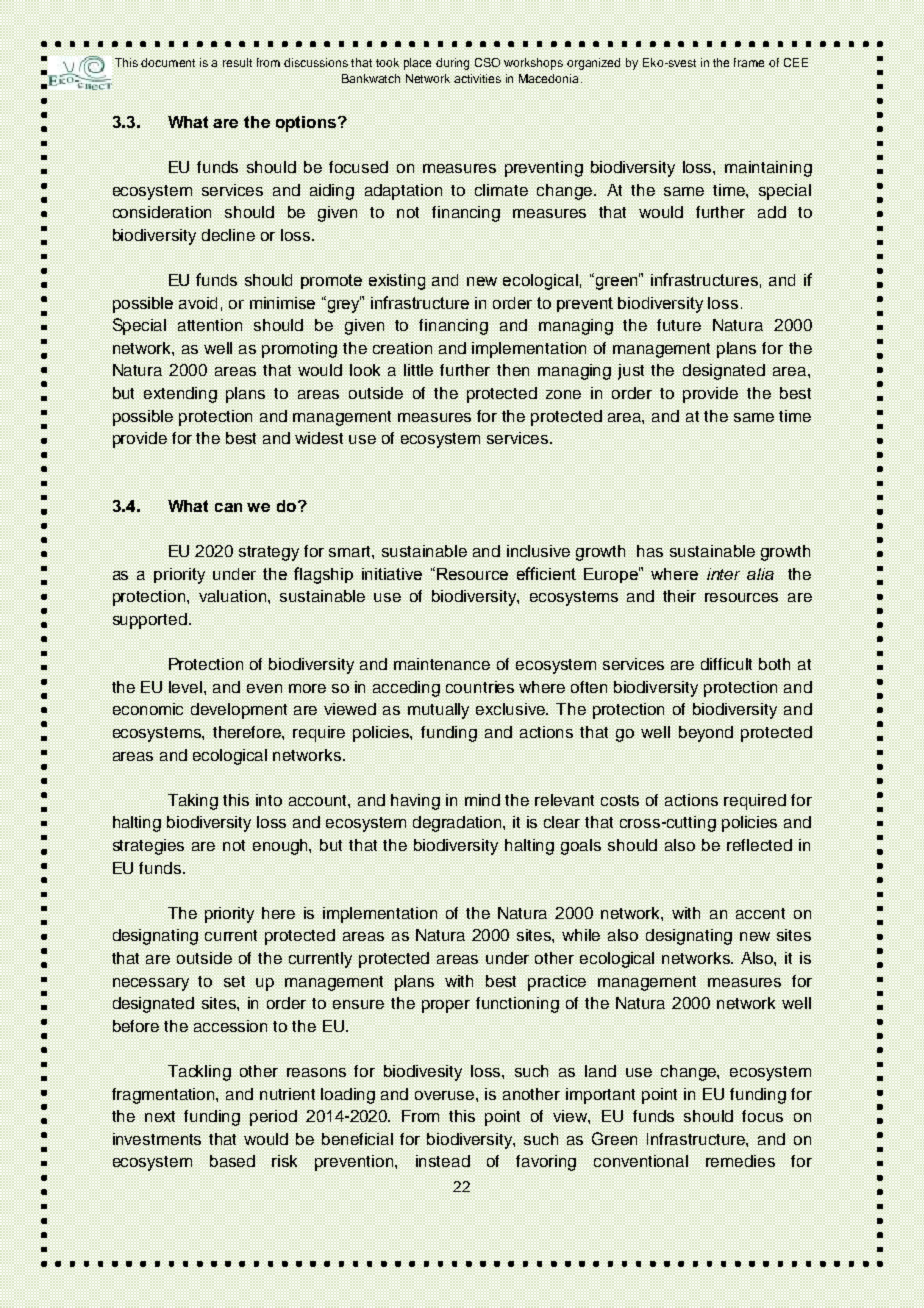 Image resolution: width=924 pixels, height=1308 pixels. What do you see at coordinates (418, 370) in the page?
I see `little` at bounding box center [418, 370].
